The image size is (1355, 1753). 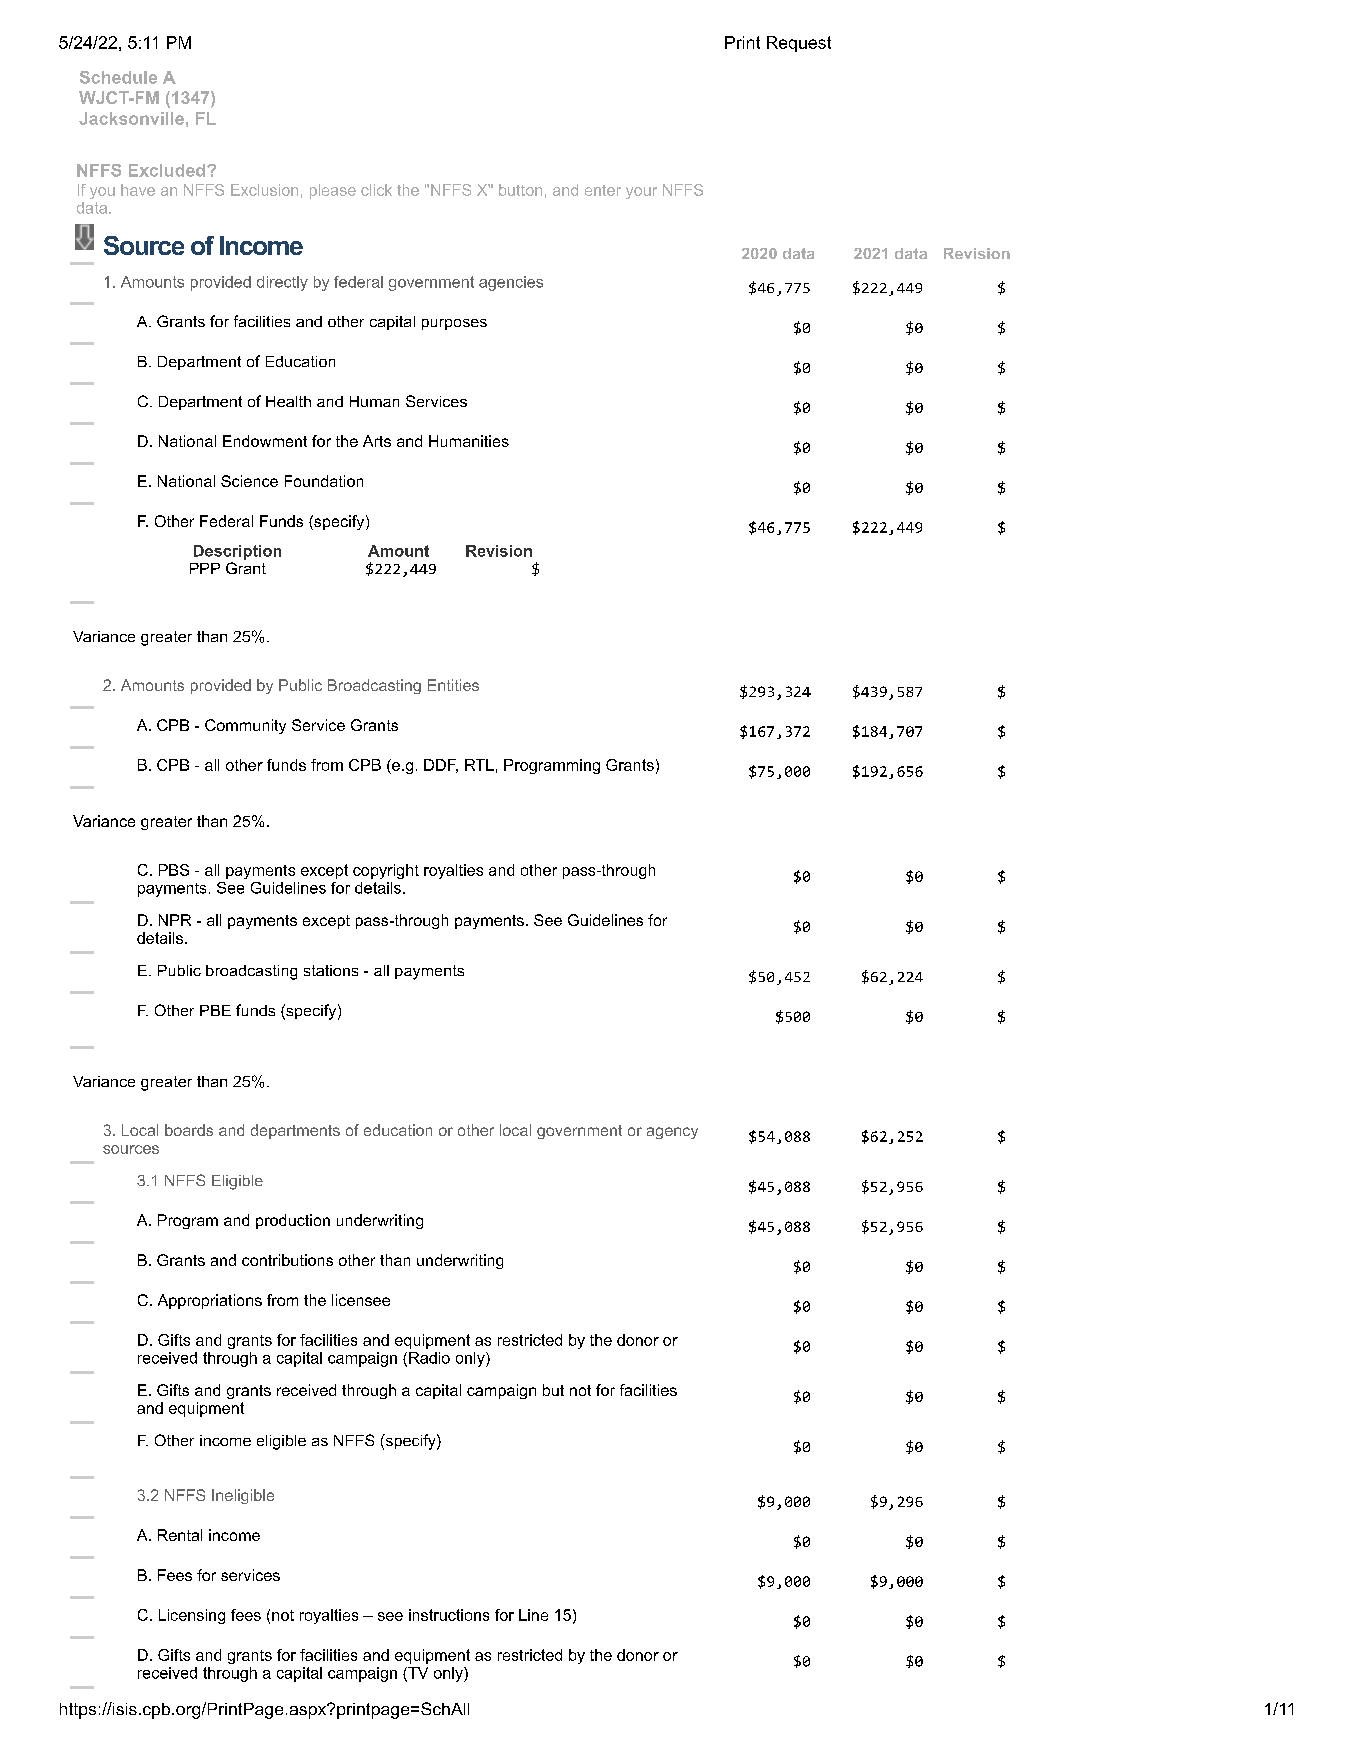 I want to click on your, so click(x=641, y=193).
